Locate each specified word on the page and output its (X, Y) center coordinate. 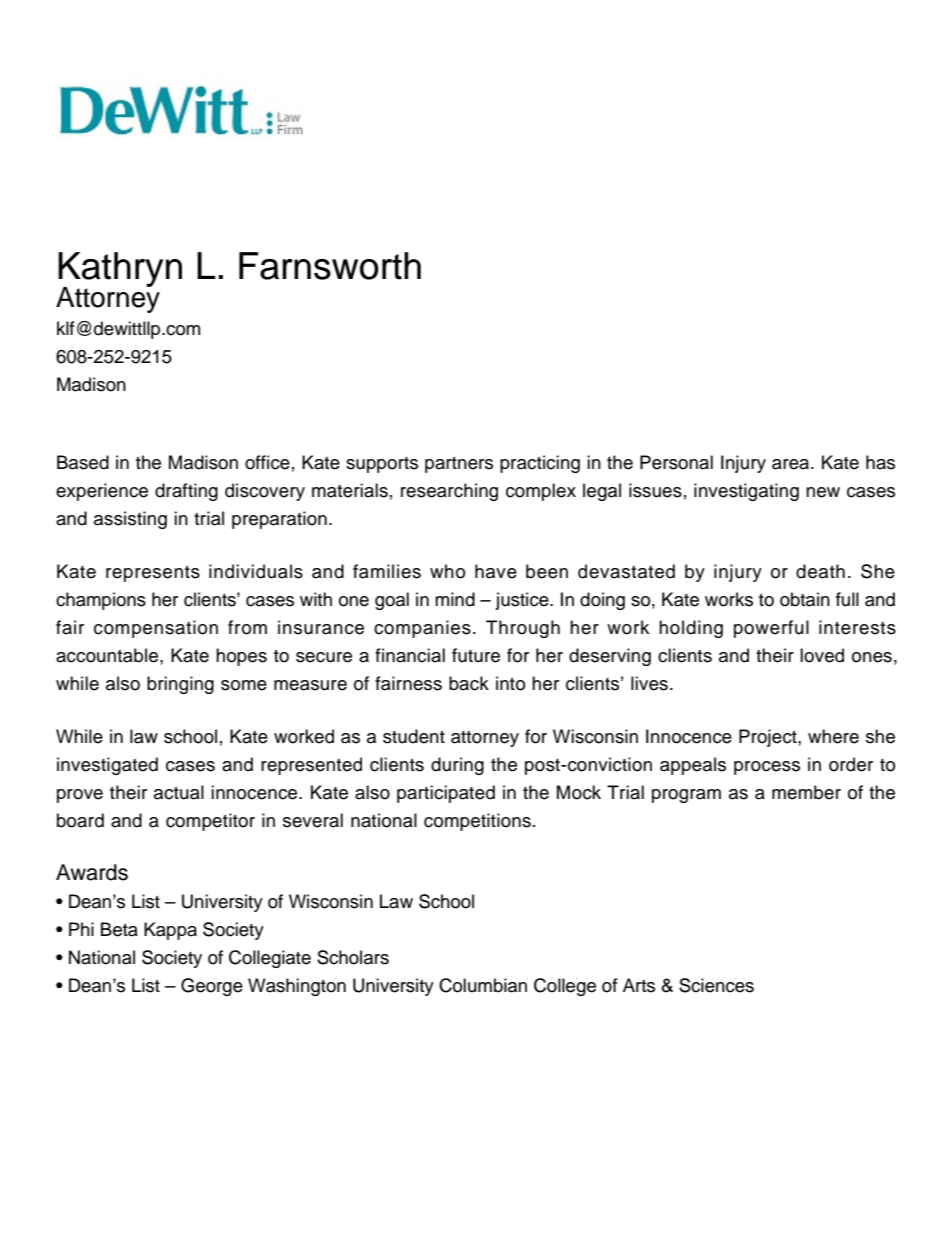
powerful (771, 629)
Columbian (483, 985)
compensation (156, 629)
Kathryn (120, 270)
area (792, 464)
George (212, 987)
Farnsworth (330, 266)
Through (523, 629)
